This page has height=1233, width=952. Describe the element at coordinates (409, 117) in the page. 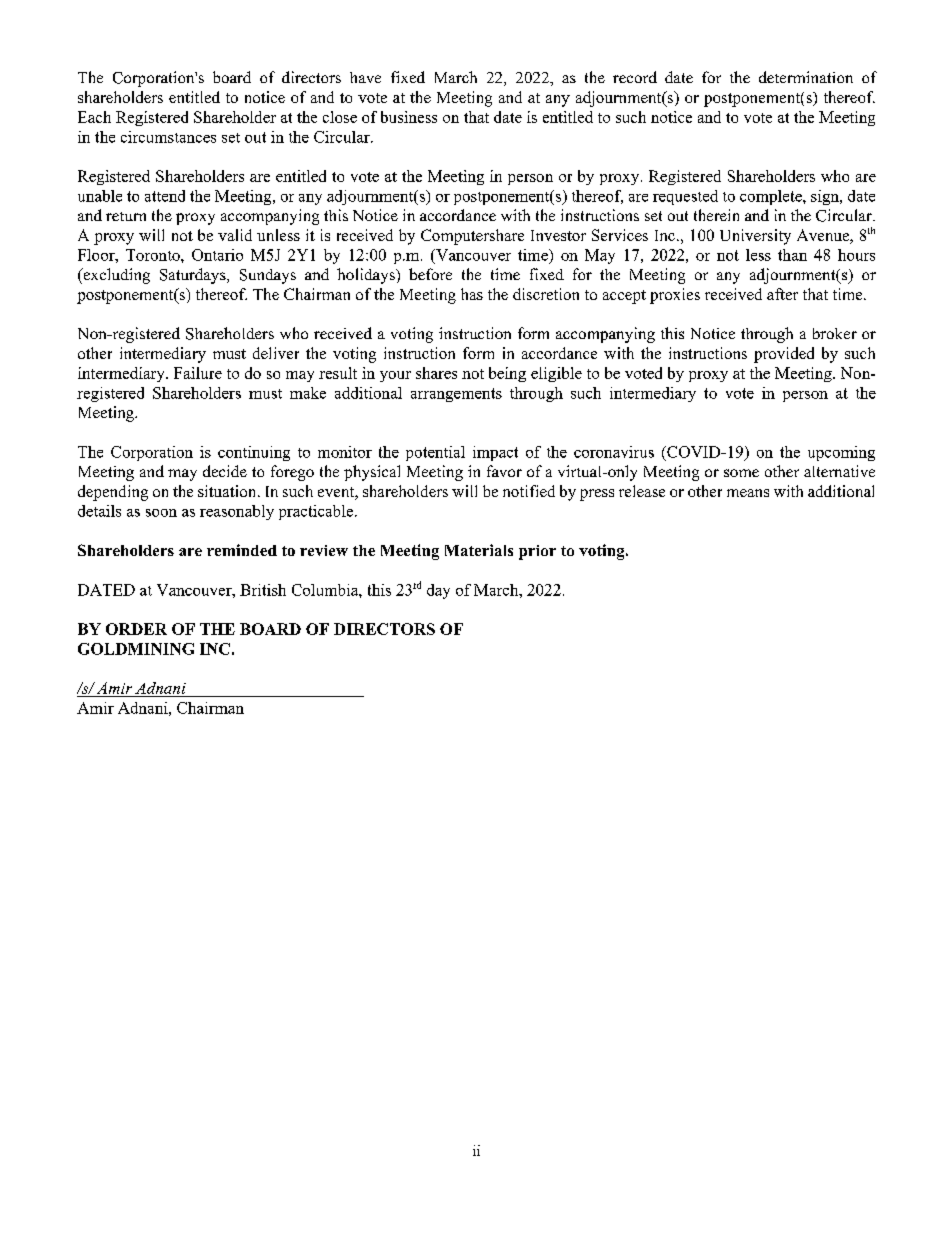

I see `business` at that location.
